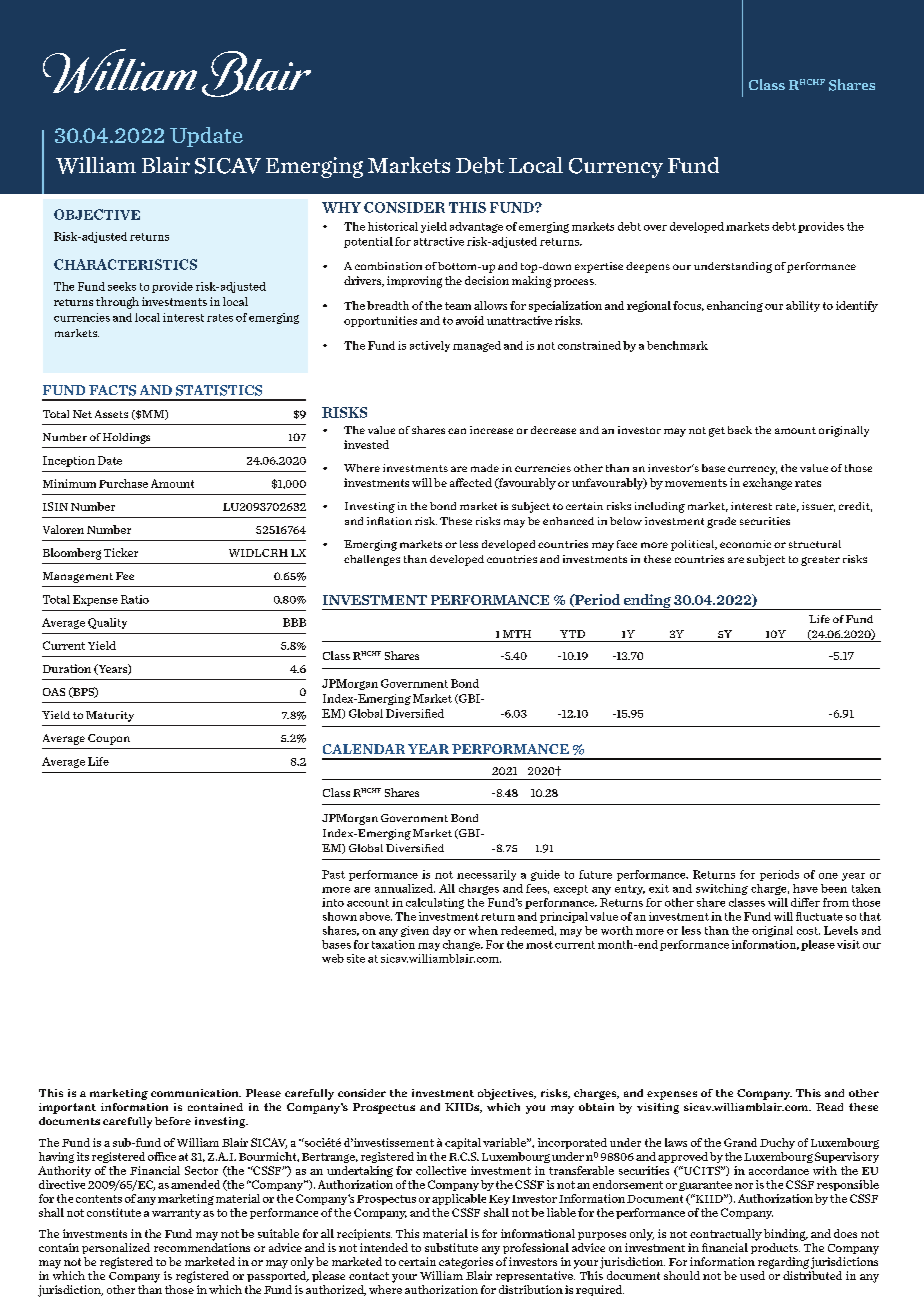 This image has width=924, height=1308. I want to click on regarding, so click(783, 1263).
